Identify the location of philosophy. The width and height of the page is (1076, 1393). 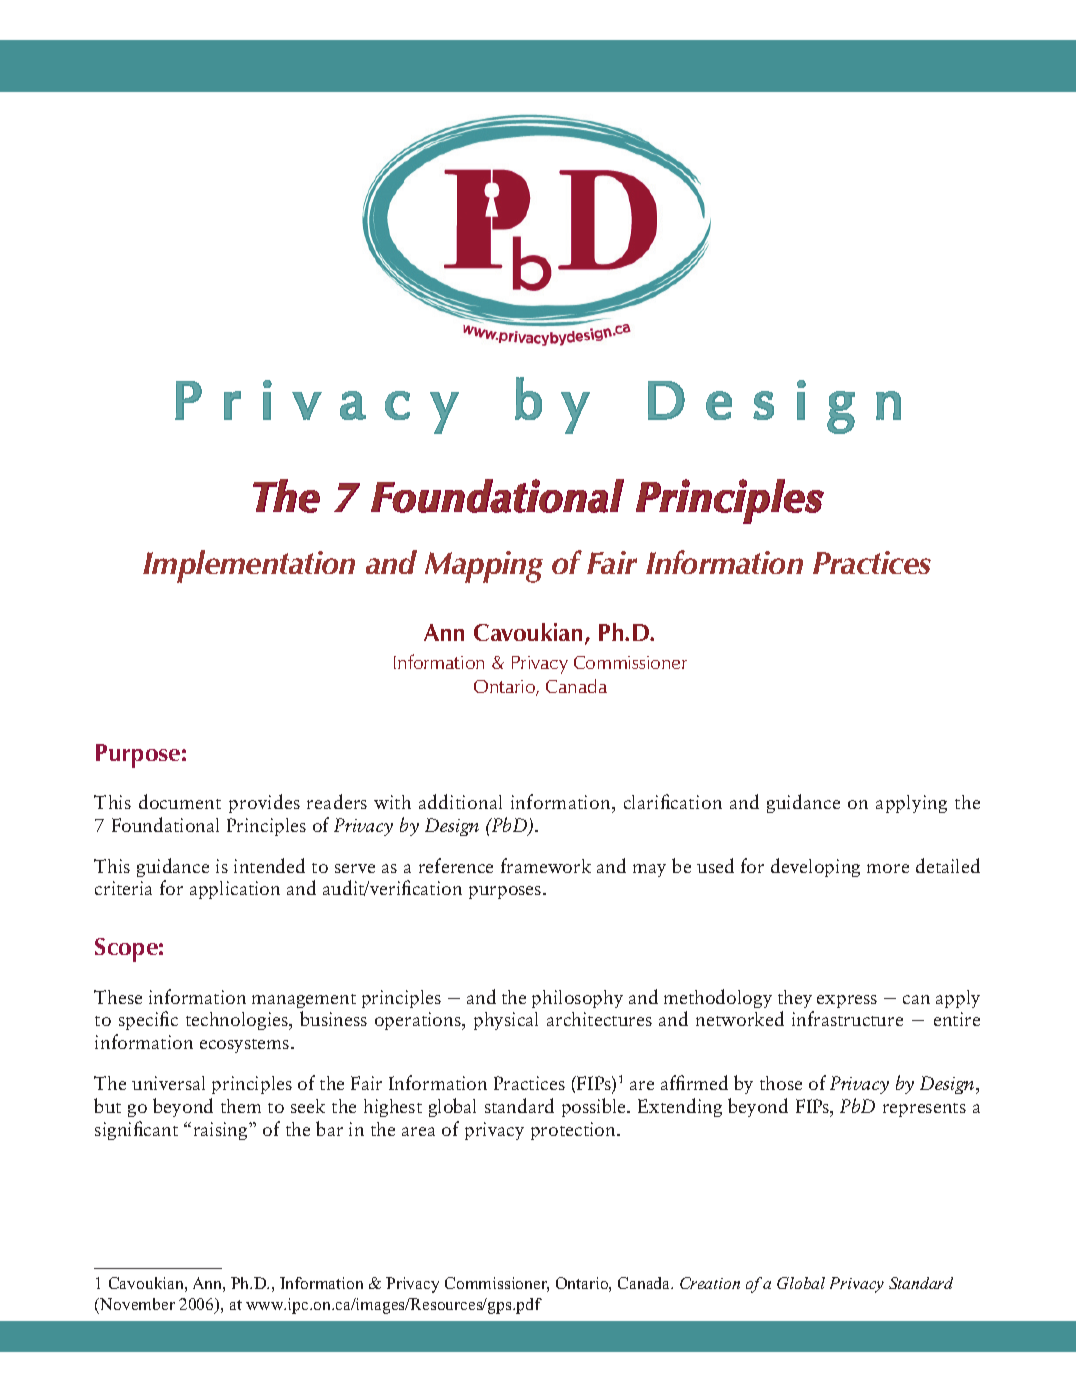
(577, 999).
